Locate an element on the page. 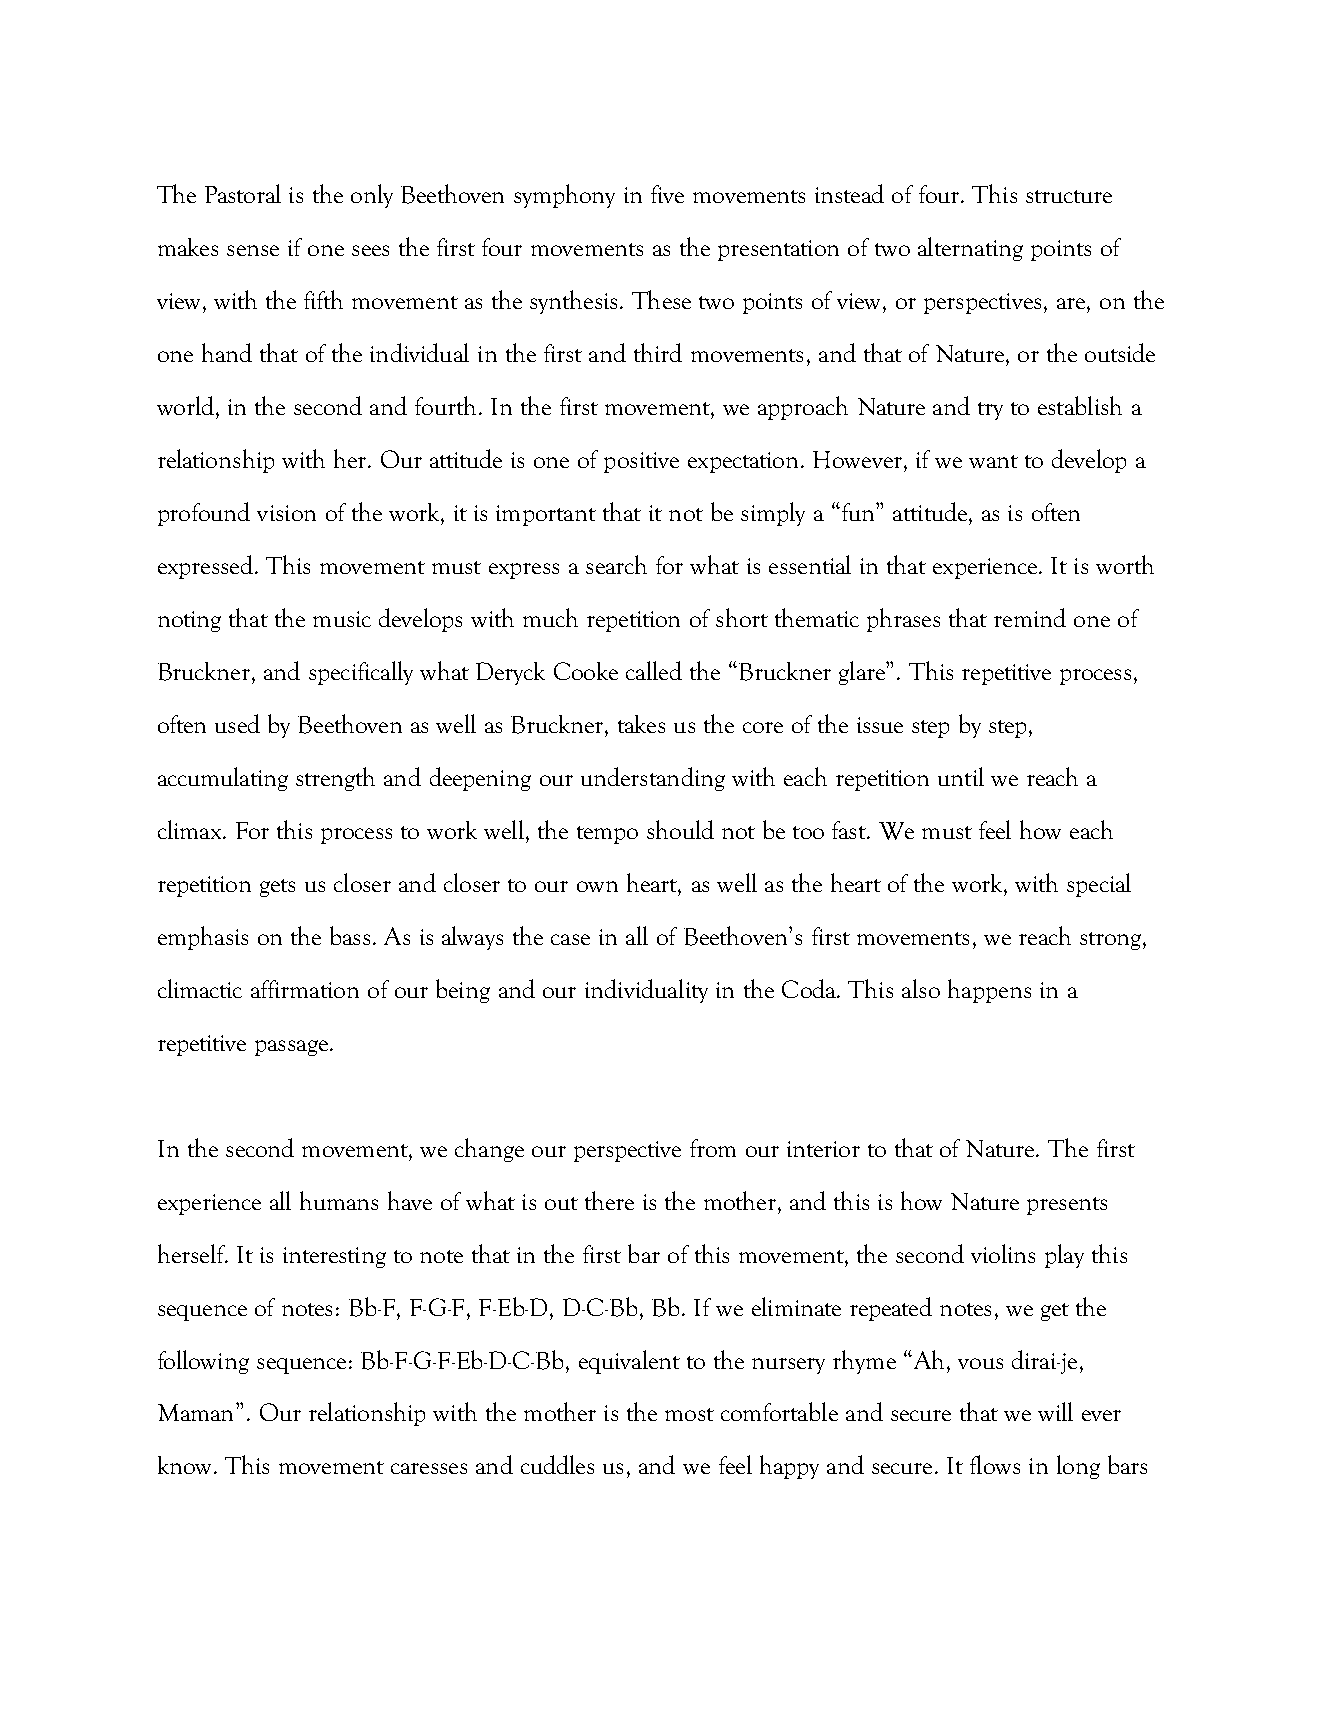 Image resolution: width=1323 pixels, height=1712 pixels. music is located at coordinates (342, 619).
